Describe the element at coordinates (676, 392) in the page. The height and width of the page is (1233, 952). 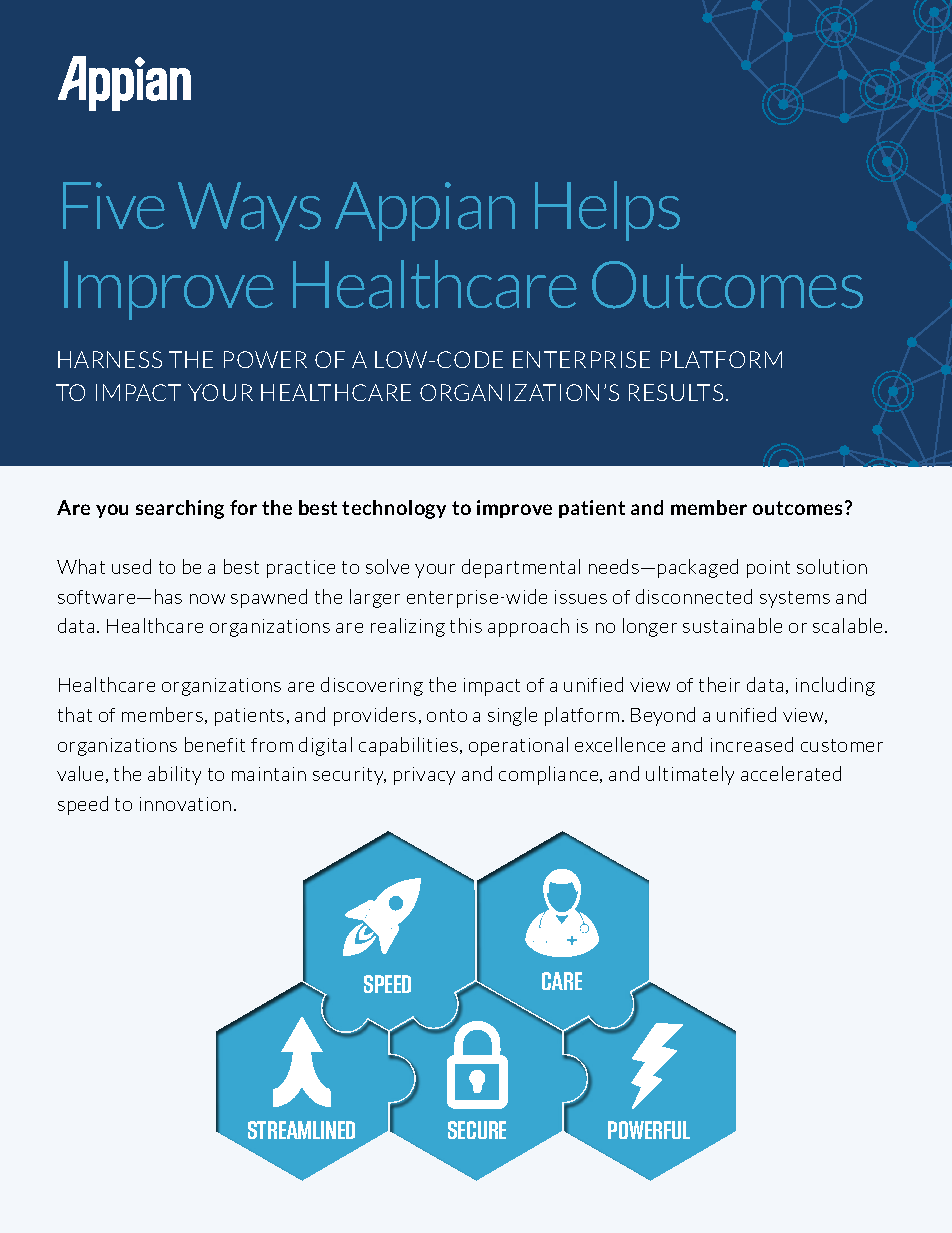
I see `RESULTS` at that location.
